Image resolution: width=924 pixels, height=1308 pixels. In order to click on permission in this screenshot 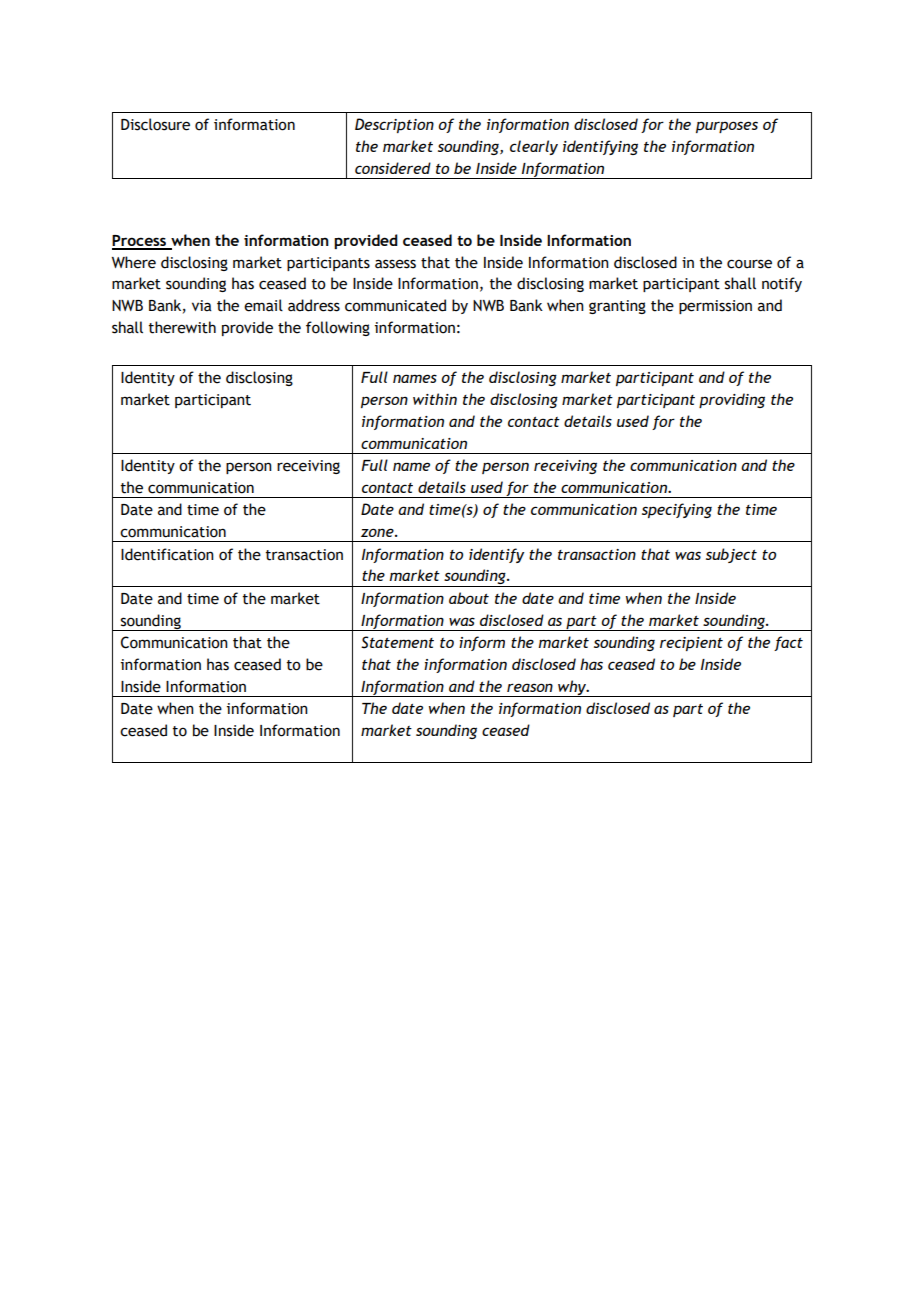, I will do `click(715, 307)`.
